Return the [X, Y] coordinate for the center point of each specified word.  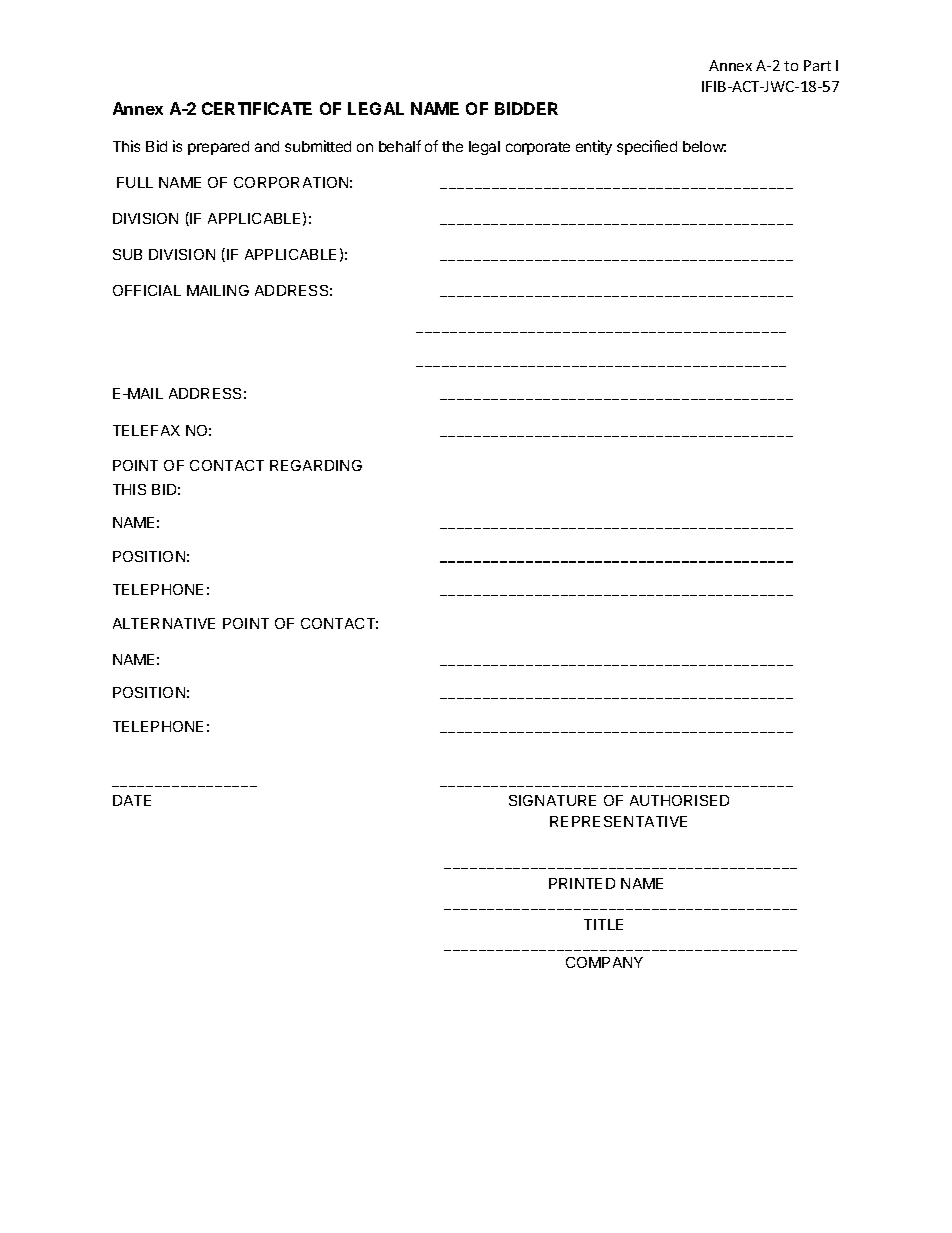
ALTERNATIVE [164, 623]
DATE [132, 800]
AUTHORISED [679, 800]
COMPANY [604, 962]
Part [817, 65]
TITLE [603, 924]
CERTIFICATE [257, 108]
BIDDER [526, 108]
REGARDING [316, 465]
